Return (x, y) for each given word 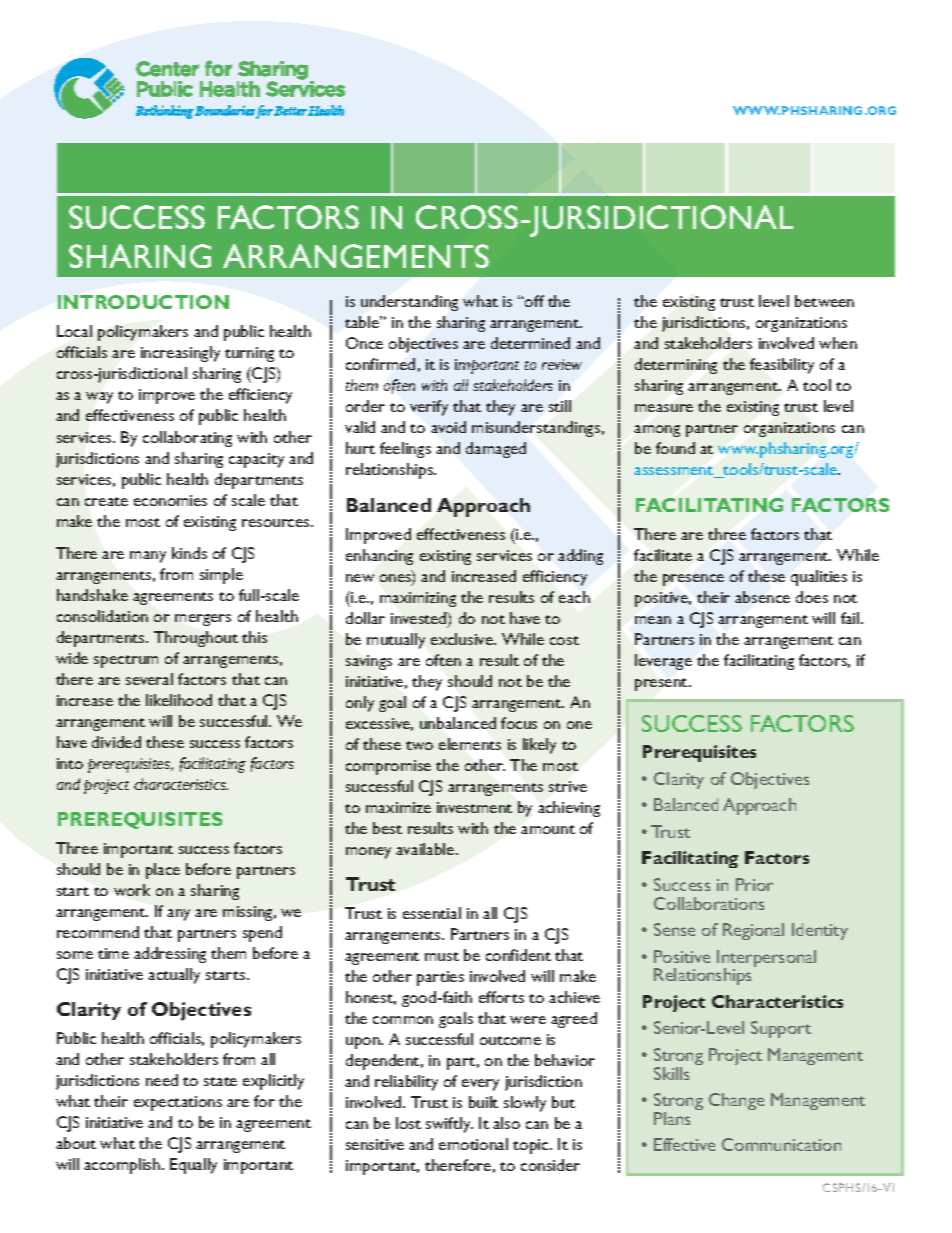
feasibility (782, 366)
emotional (473, 1144)
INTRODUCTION (143, 302)
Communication (781, 1144)
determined (530, 343)
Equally (193, 1166)
